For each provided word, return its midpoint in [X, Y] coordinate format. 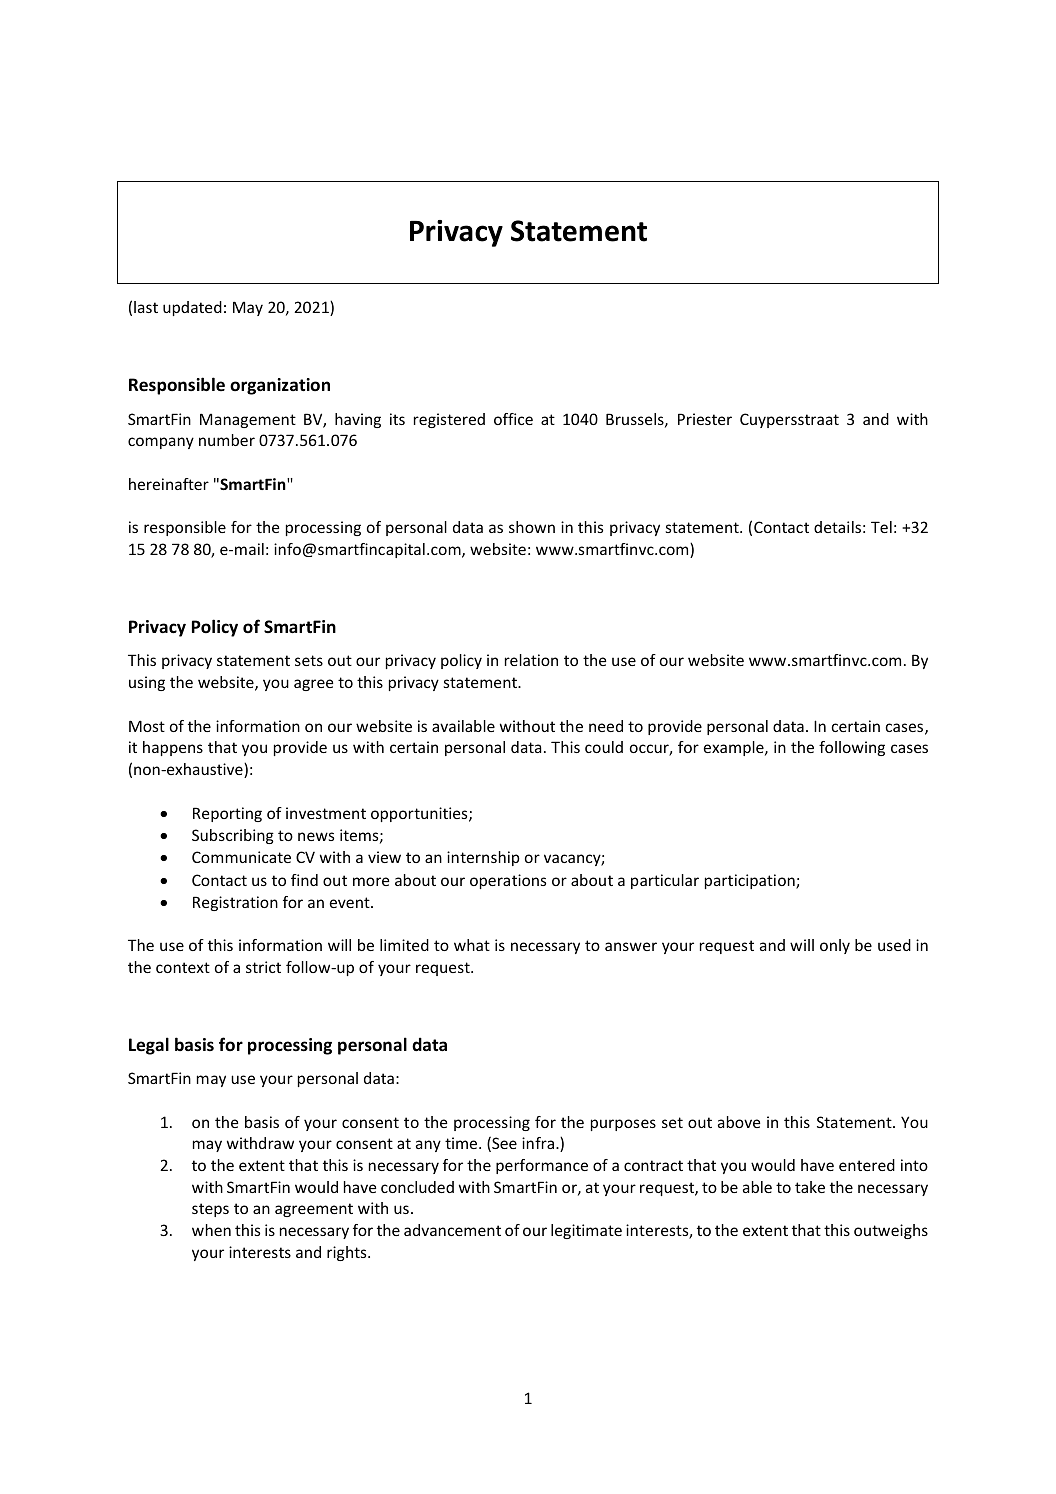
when [211, 1230]
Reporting [227, 814]
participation [751, 881]
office [513, 419]
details [837, 527]
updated [192, 308]
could [604, 747]
